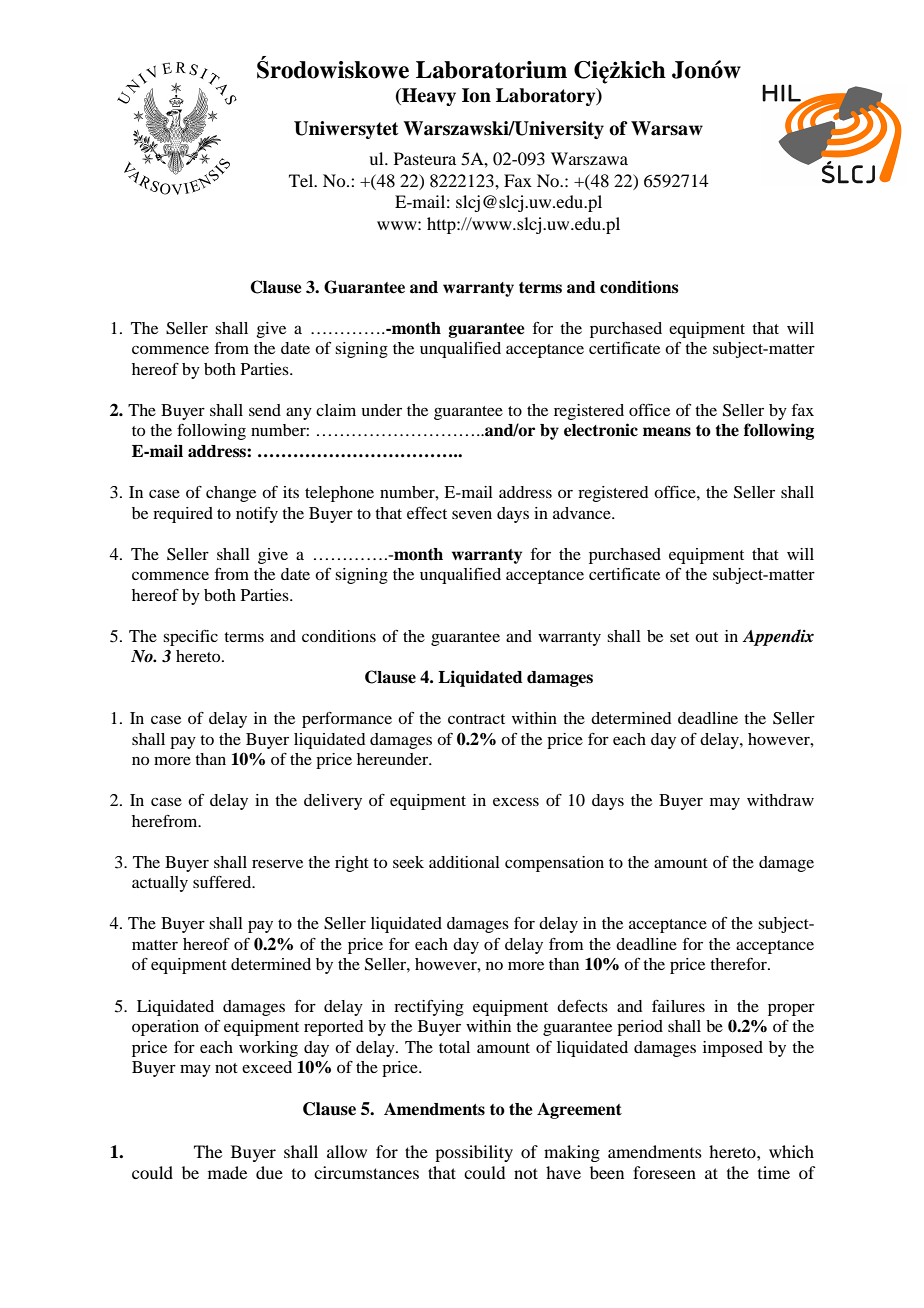 This document has width=924, height=1308. What do you see at coordinates (190, 638) in the document?
I see `specific` at bounding box center [190, 638].
